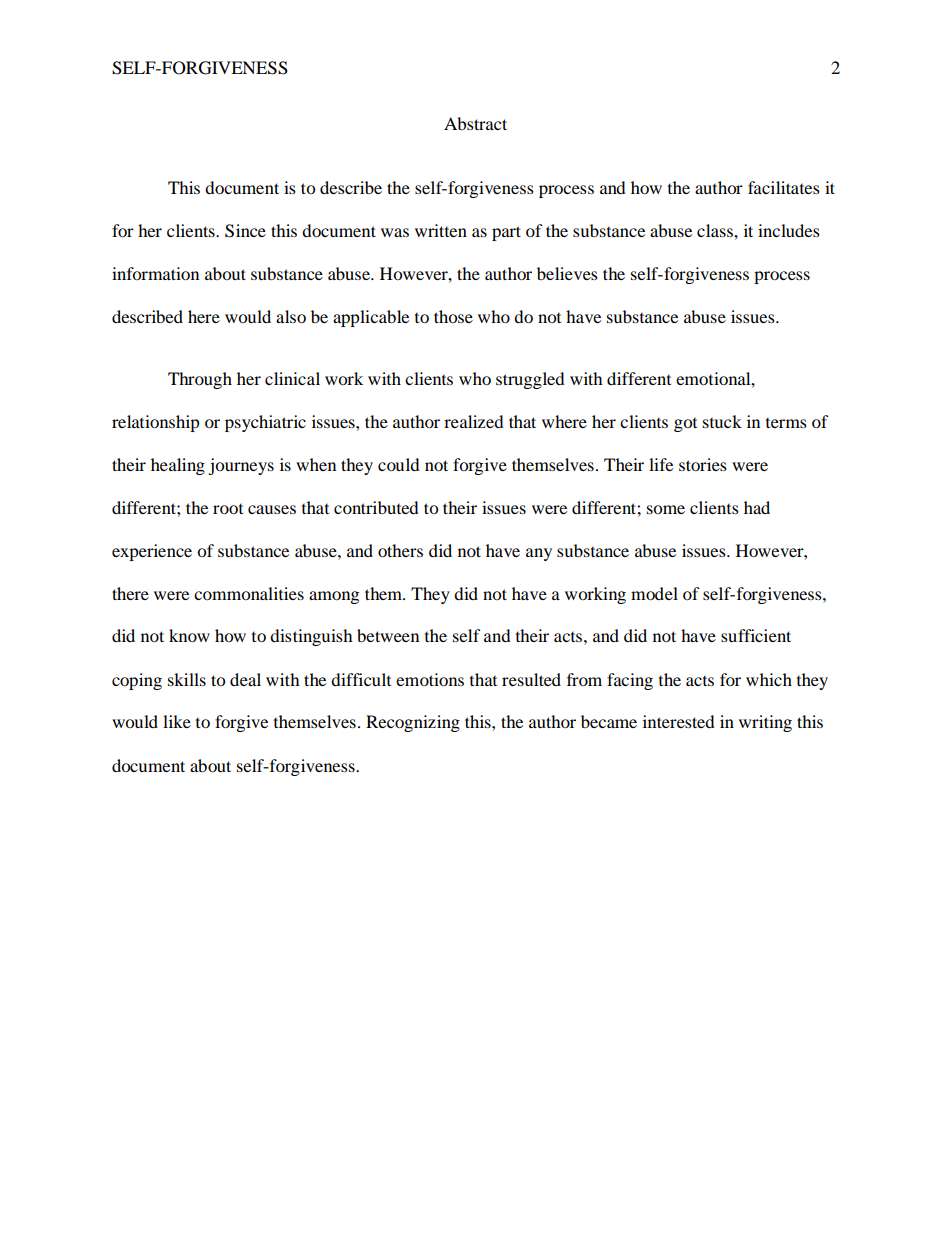 Image resolution: width=952 pixels, height=1233 pixels. What do you see at coordinates (265, 423) in the screenshot?
I see `psychiatric` at bounding box center [265, 423].
